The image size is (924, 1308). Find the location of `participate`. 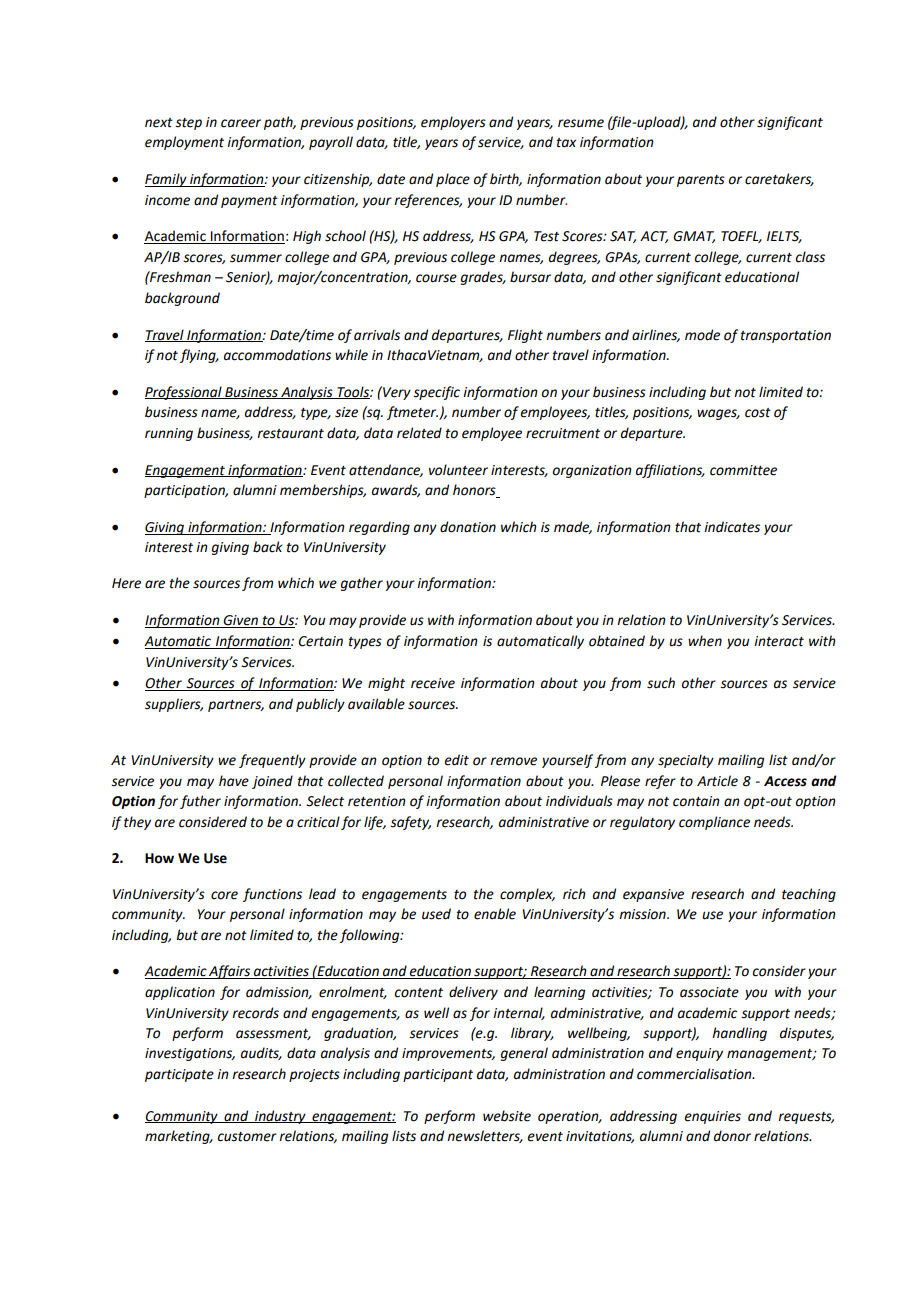

participate is located at coordinates (179, 1075).
